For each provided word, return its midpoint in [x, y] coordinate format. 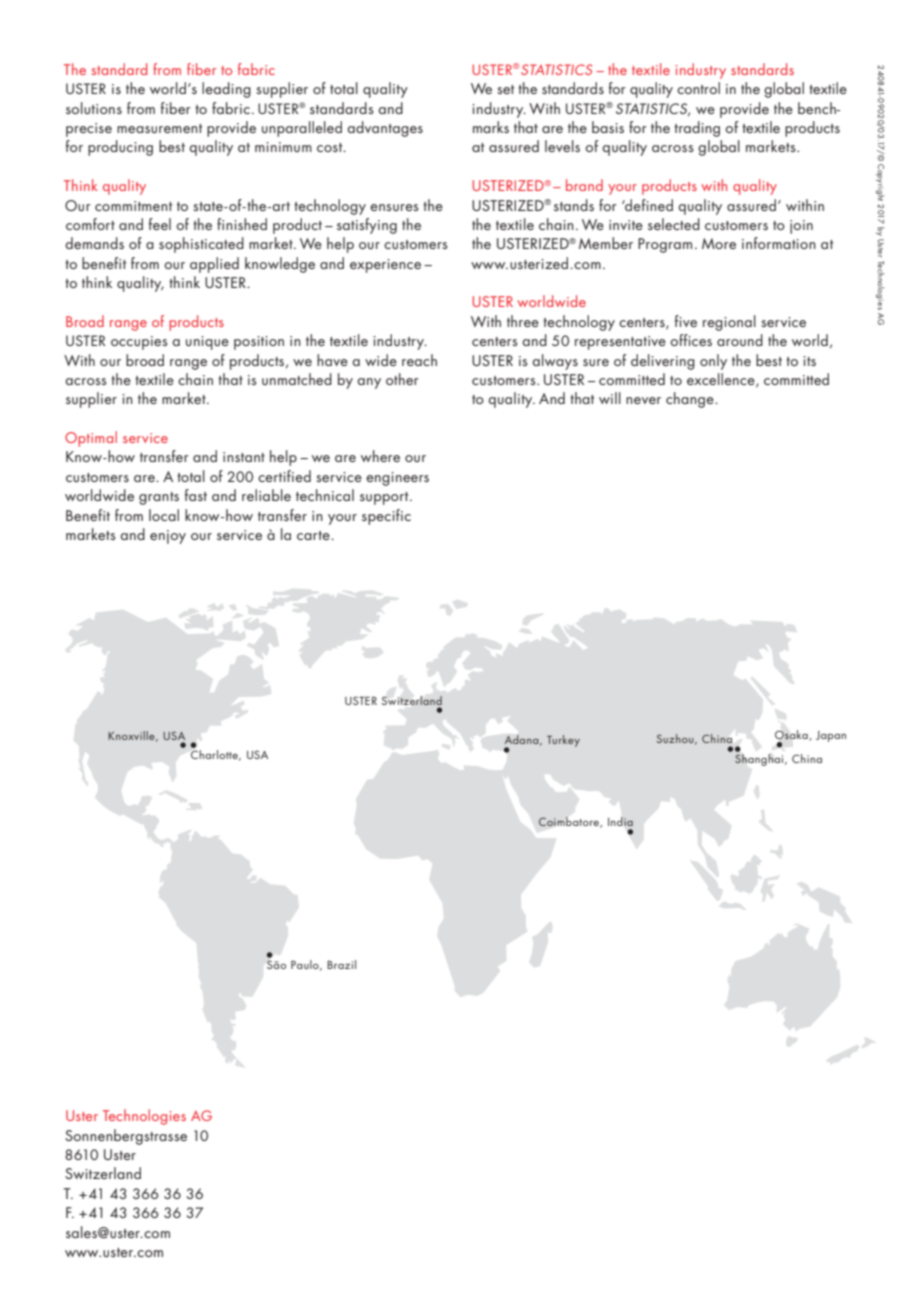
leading [226, 90]
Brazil [341, 964]
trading [697, 129]
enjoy [168, 537]
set [505, 89]
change [691, 400]
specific [386, 517]
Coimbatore [569, 822]
